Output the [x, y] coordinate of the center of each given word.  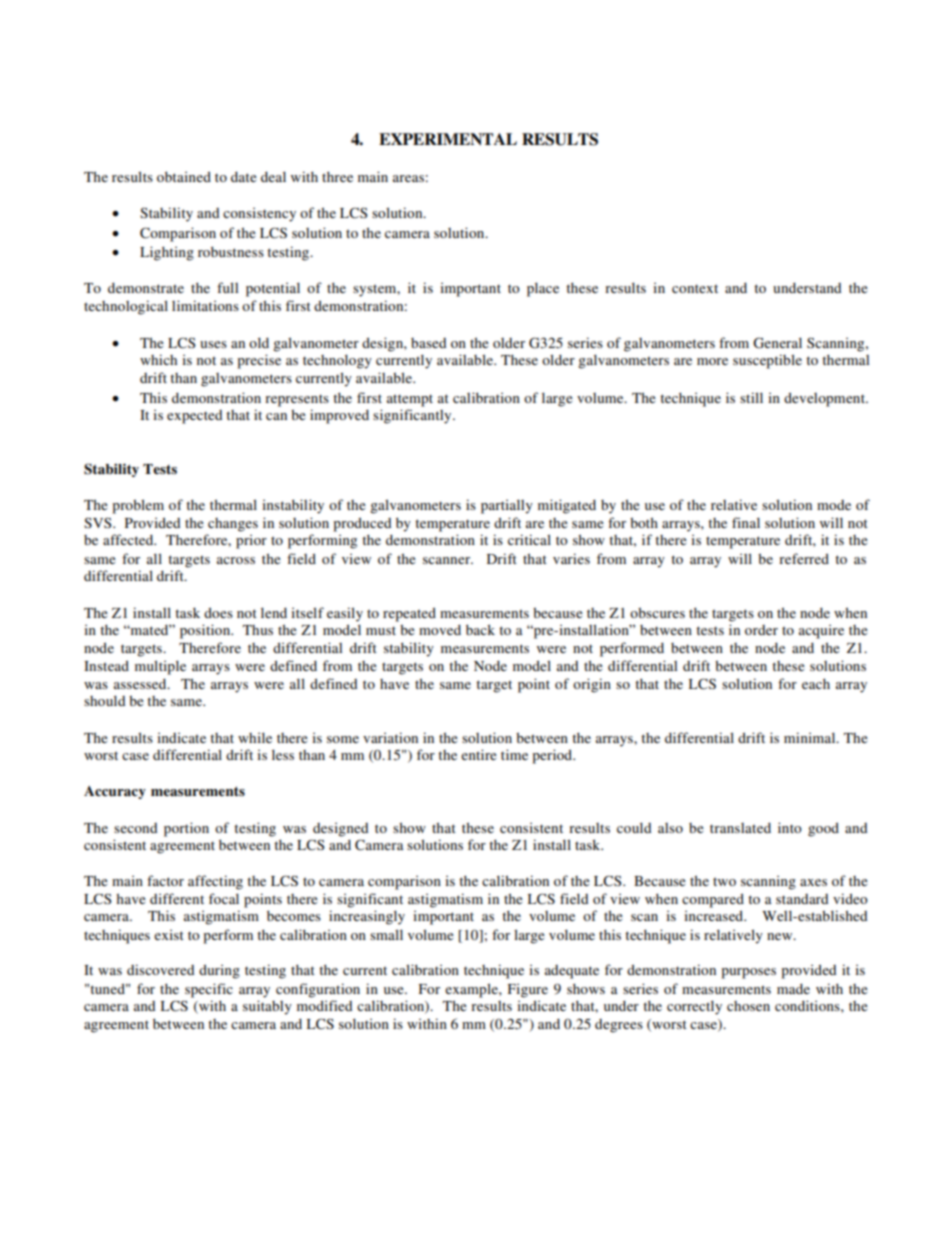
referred [804, 558]
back [480, 629]
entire [479, 754]
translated [740, 828]
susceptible [767, 361]
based [428, 343]
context [695, 288]
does [218, 612]
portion [186, 829]
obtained [184, 176]
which [158, 359]
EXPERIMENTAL [448, 139]
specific [209, 990]
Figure [528, 991]
